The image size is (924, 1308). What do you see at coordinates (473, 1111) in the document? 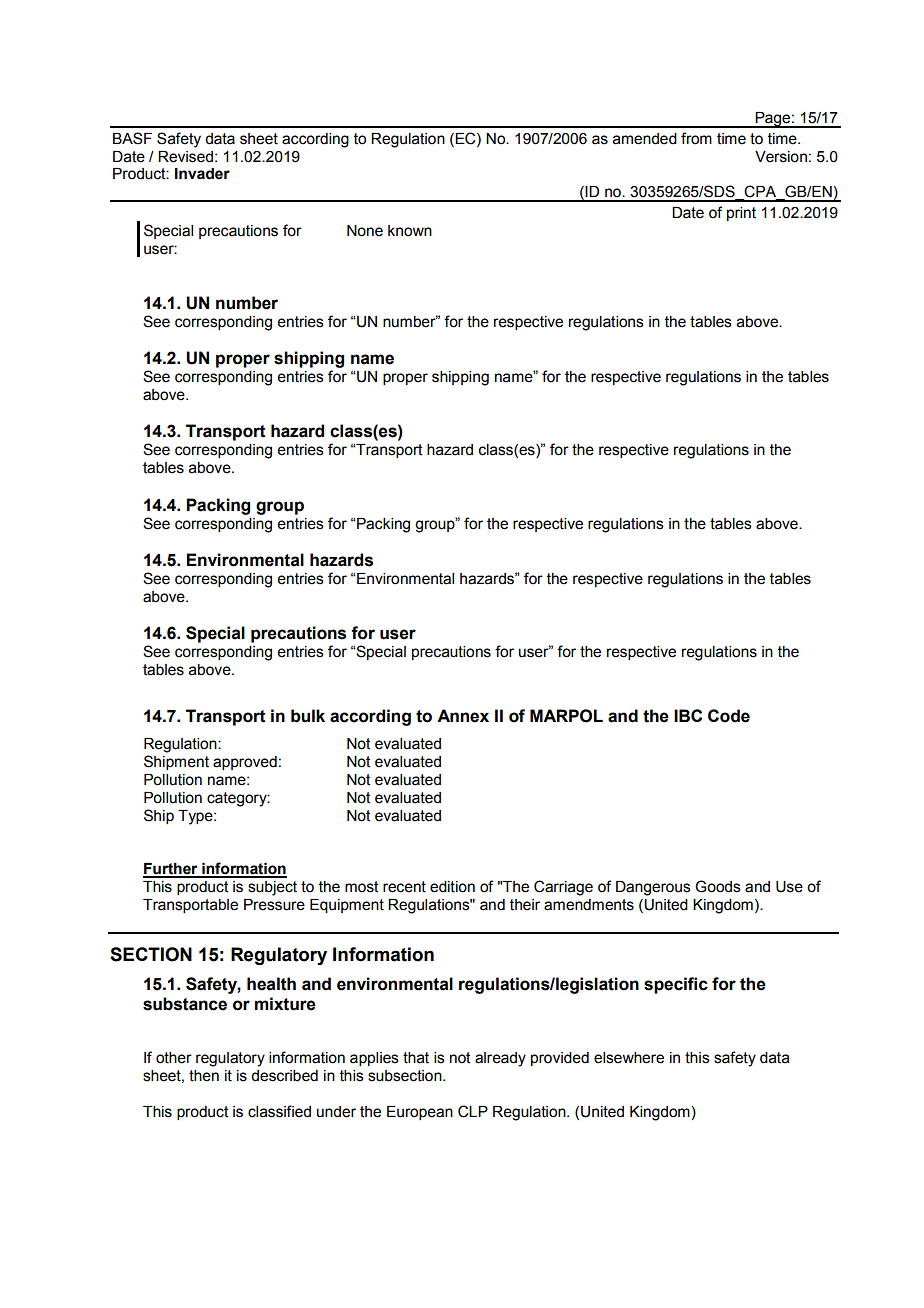
I see `CLP` at bounding box center [473, 1111].
